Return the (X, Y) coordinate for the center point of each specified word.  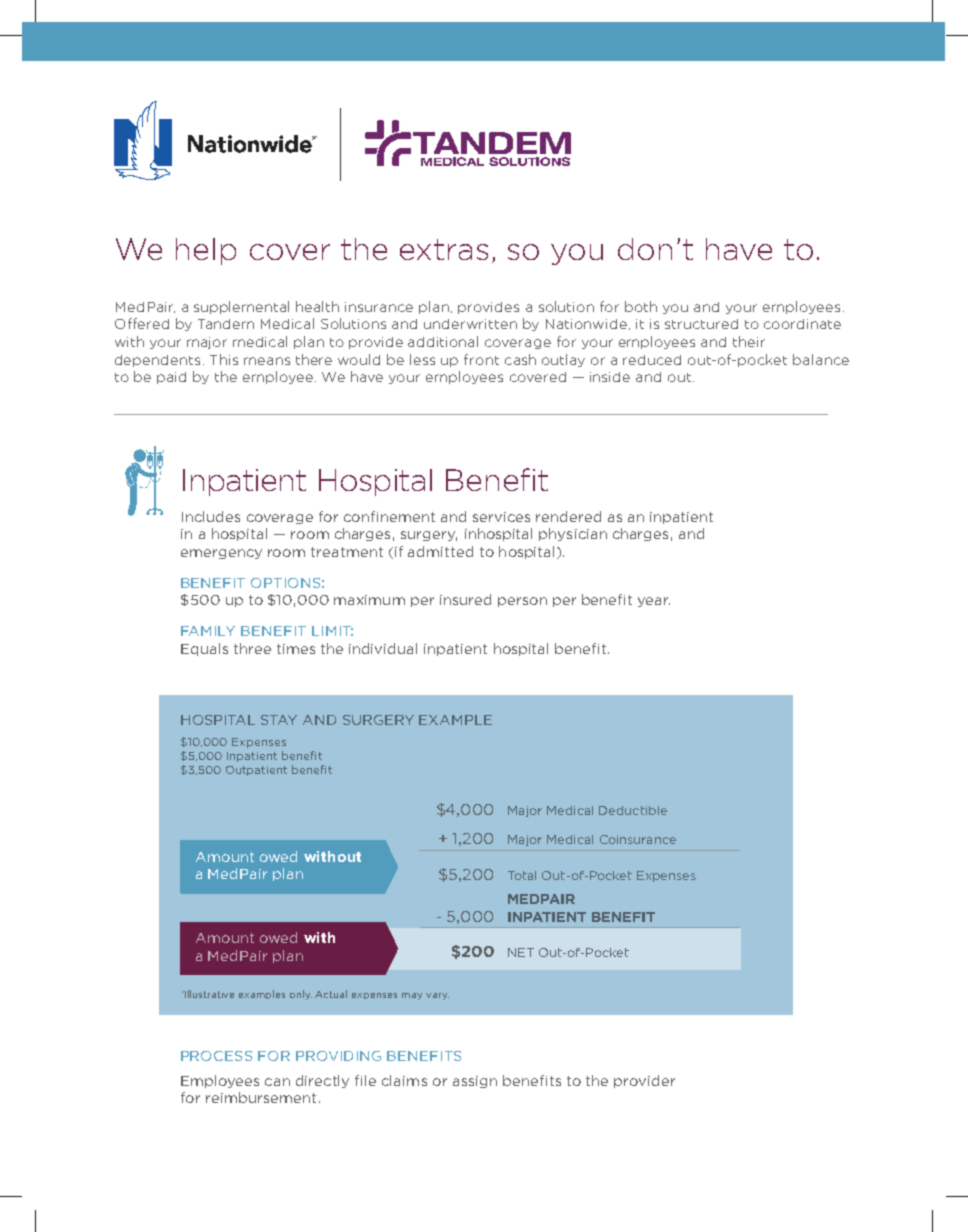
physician (573, 534)
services (501, 517)
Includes (211, 516)
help (206, 251)
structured (701, 324)
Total (522, 875)
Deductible (633, 810)
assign (475, 1082)
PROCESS (216, 1056)
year (654, 602)
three (252, 648)
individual (383, 648)
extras (444, 249)
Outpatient (256, 771)
